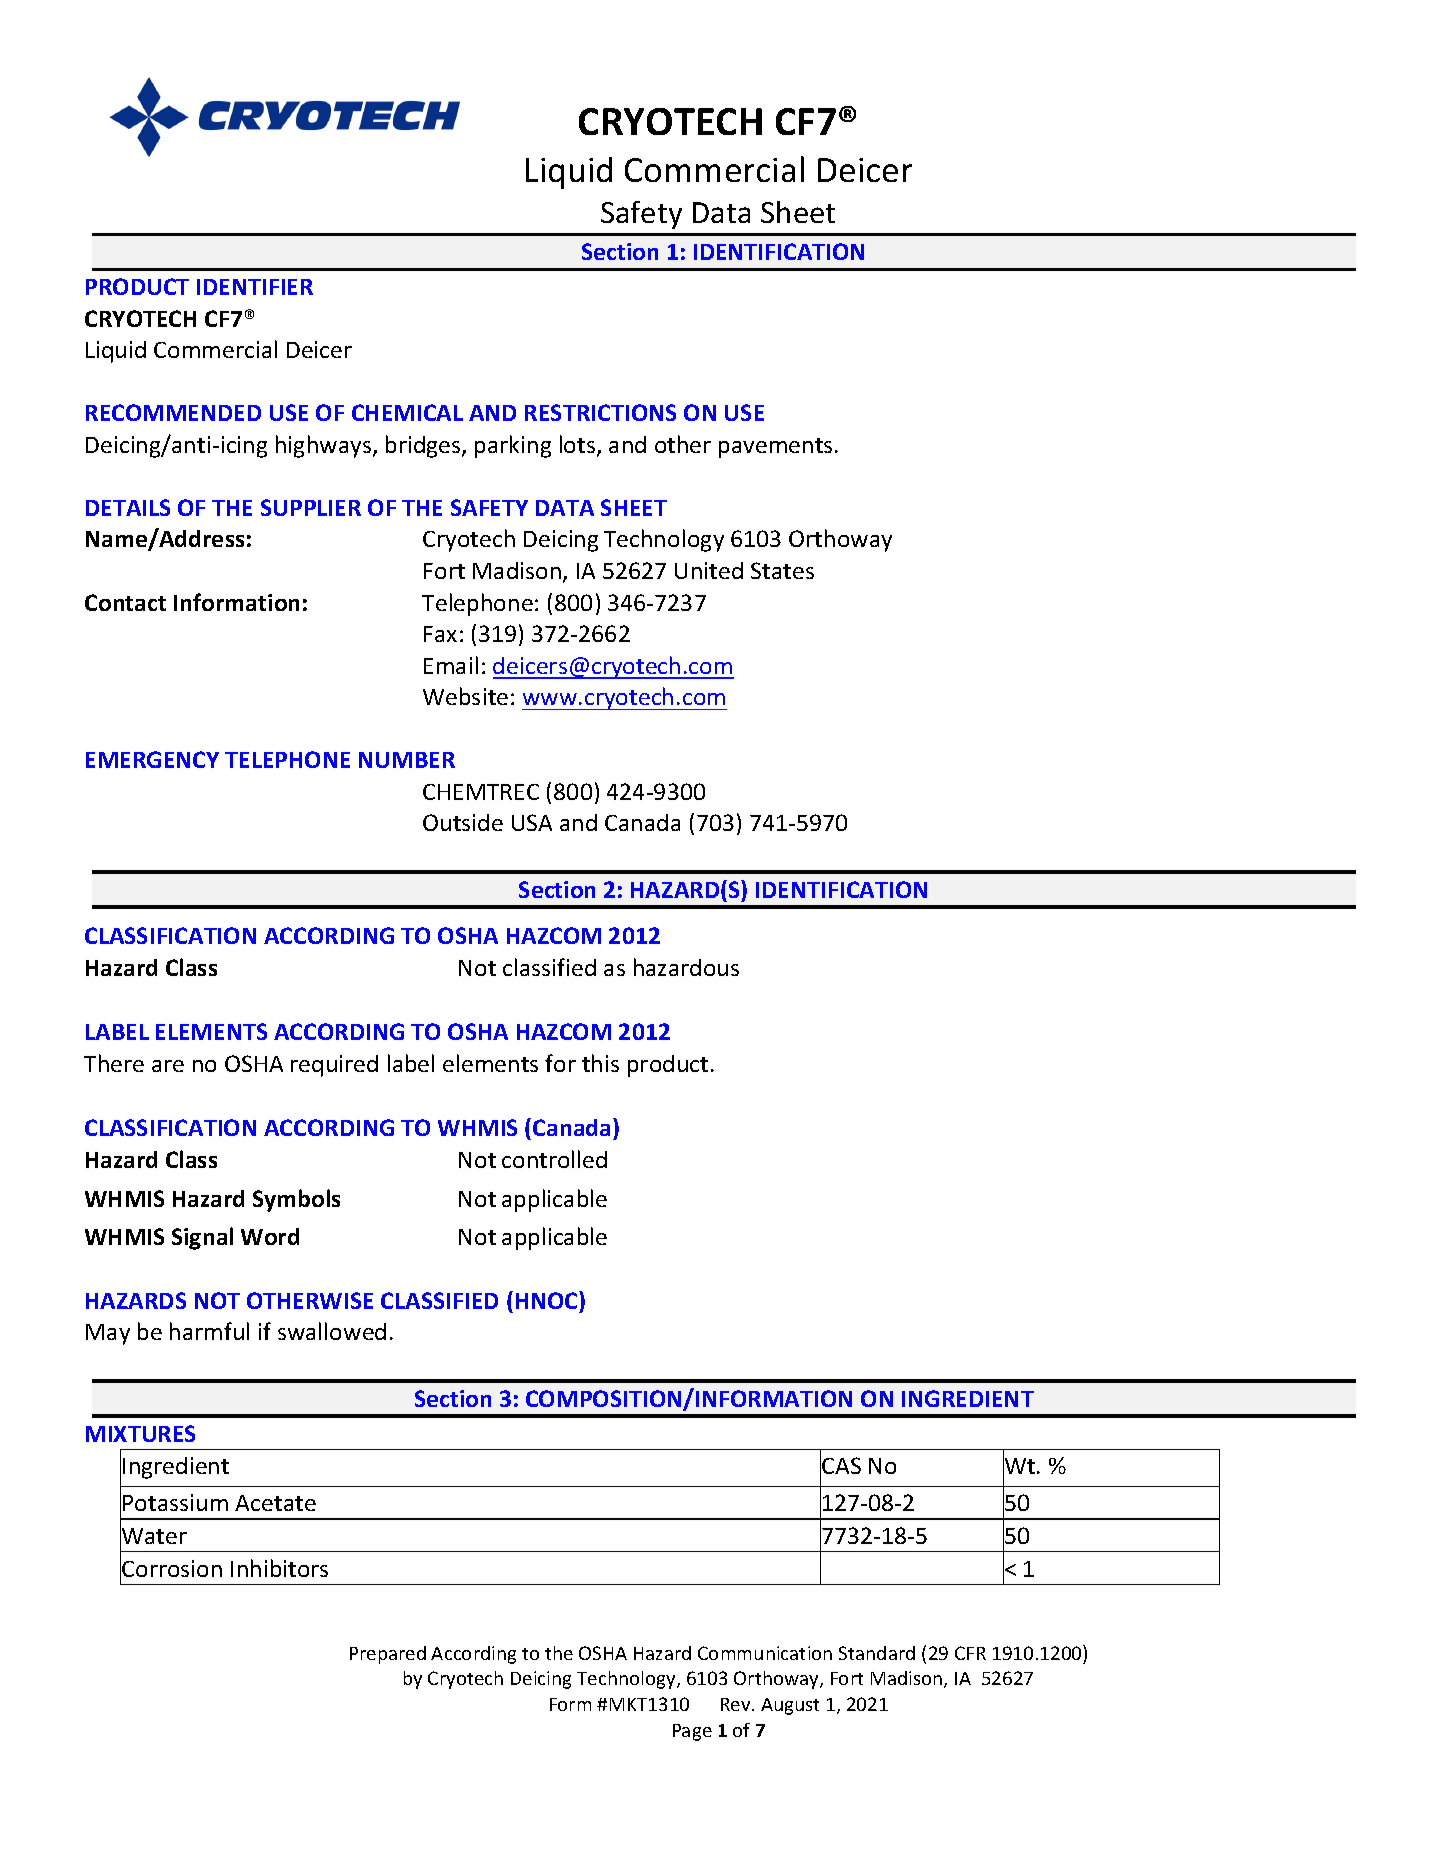  Describe the element at coordinates (440, 634) in the page. I see `Fax` at that location.
